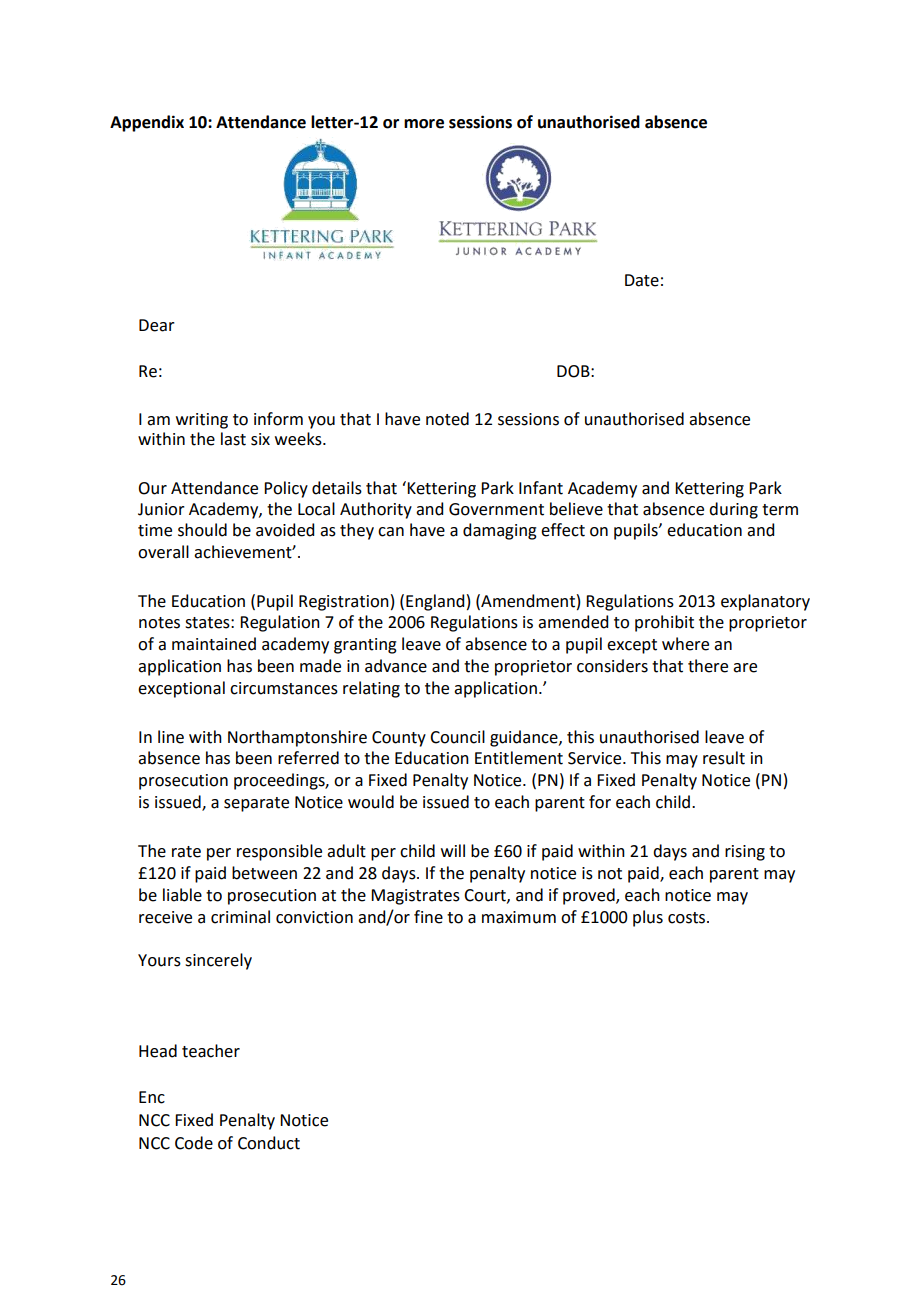 This screenshot has height=1308, width=924. What do you see at coordinates (780, 510) in the screenshot?
I see `term` at bounding box center [780, 510].
